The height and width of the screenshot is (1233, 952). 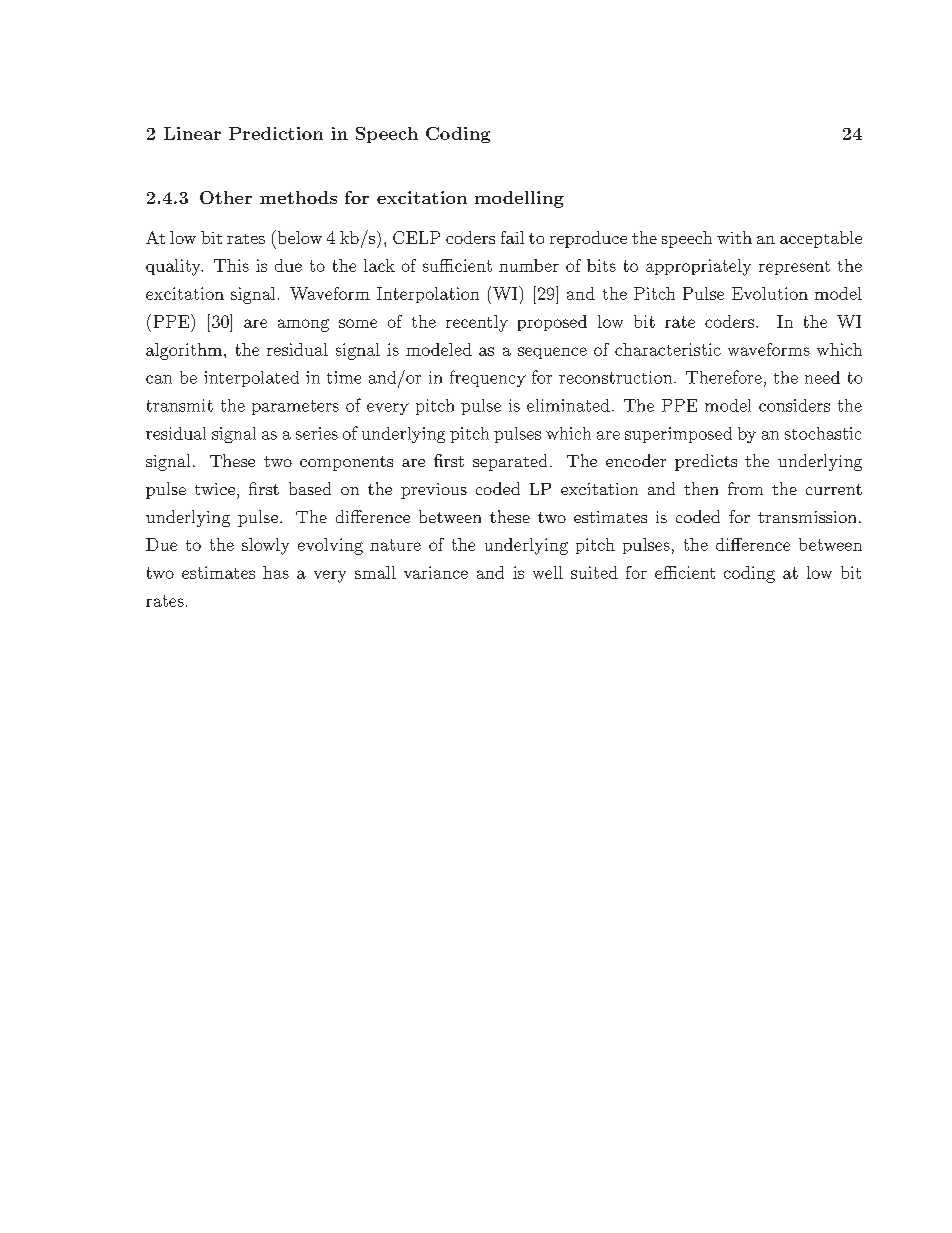 I want to click on slowly, so click(x=265, y=546).
